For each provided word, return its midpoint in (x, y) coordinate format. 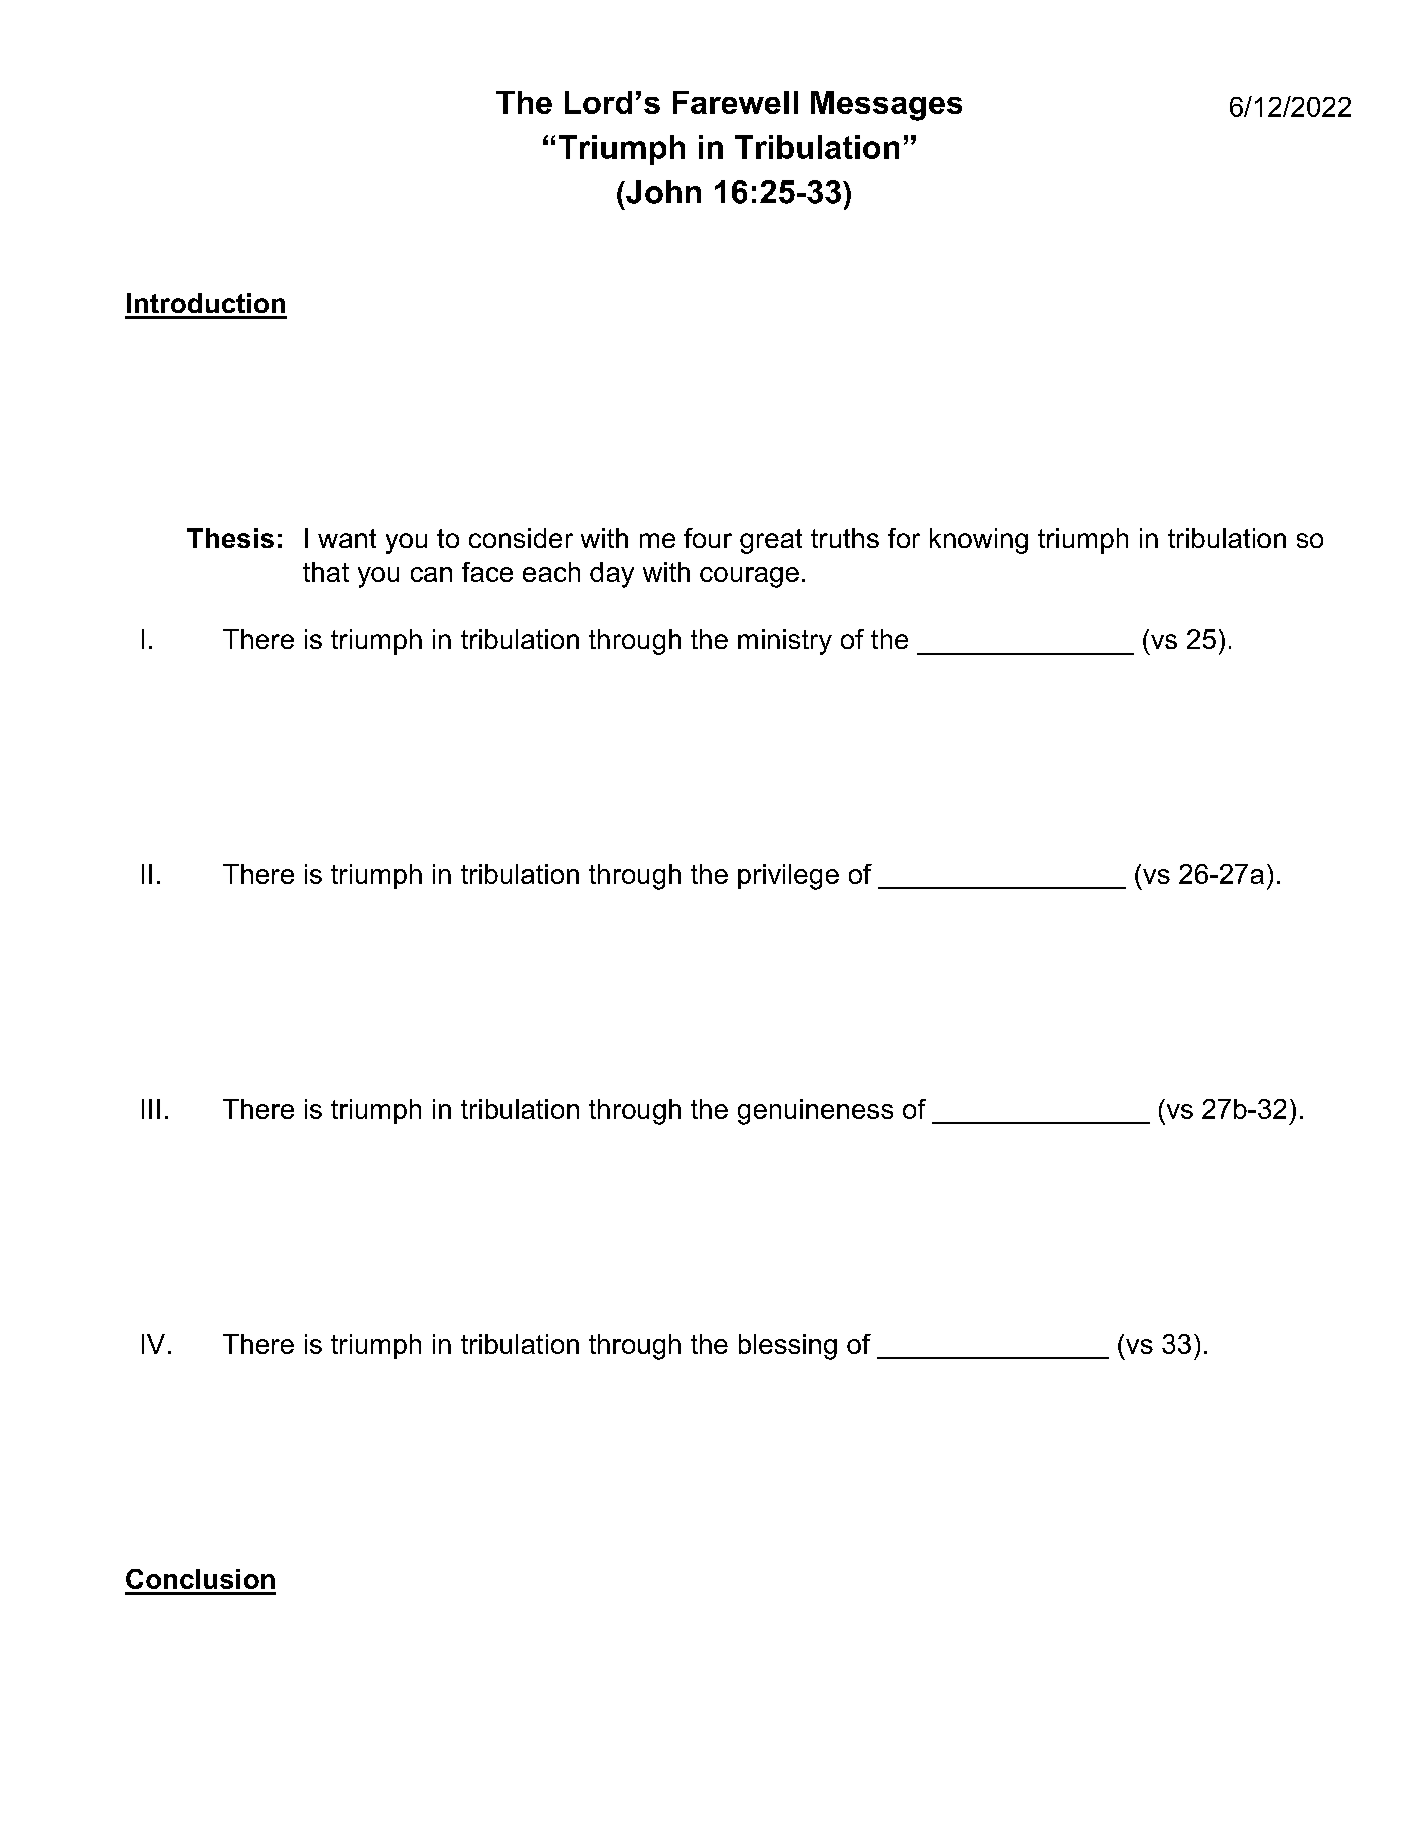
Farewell (735, 102)
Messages (886, 106)
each (551, 572)
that (326, 572)
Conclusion (200, 1579)
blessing (788, 1347)
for (904, 538)
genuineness (815, 1112)
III (151, 1109)
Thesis (230, 538)
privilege (788, 877)
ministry (785, 642)
